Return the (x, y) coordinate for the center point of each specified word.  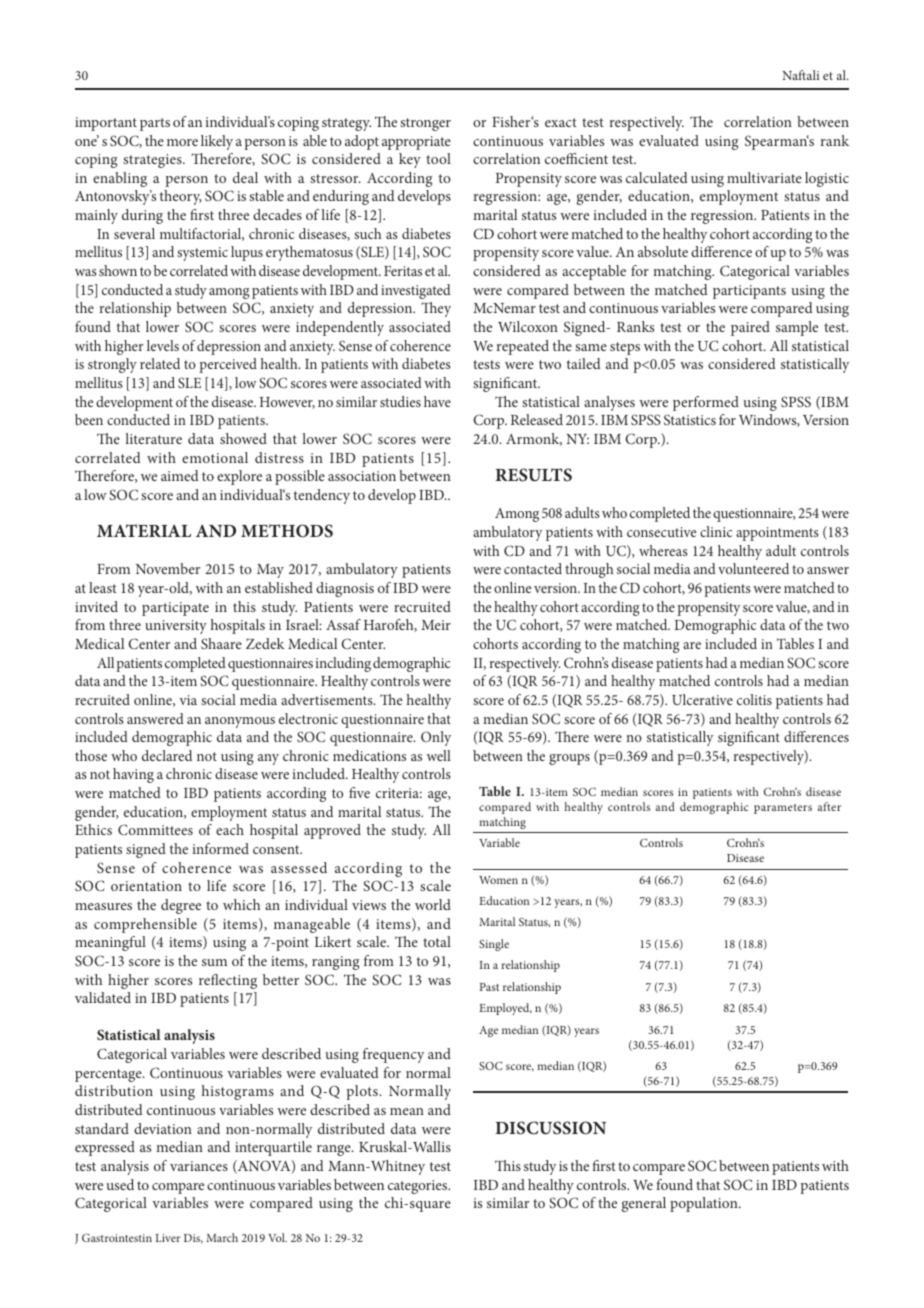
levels (163, 345)
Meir (436, 625)
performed (706, 403)
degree (181, 906)
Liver (168, 1238)
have (437, 401)
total (437, 941)
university (176, 627)
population (705, 1204)
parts (155, 124)
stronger (425, 124)
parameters (783, 809)
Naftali (800, 75)
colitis (754, 699)
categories (419, 1187)
